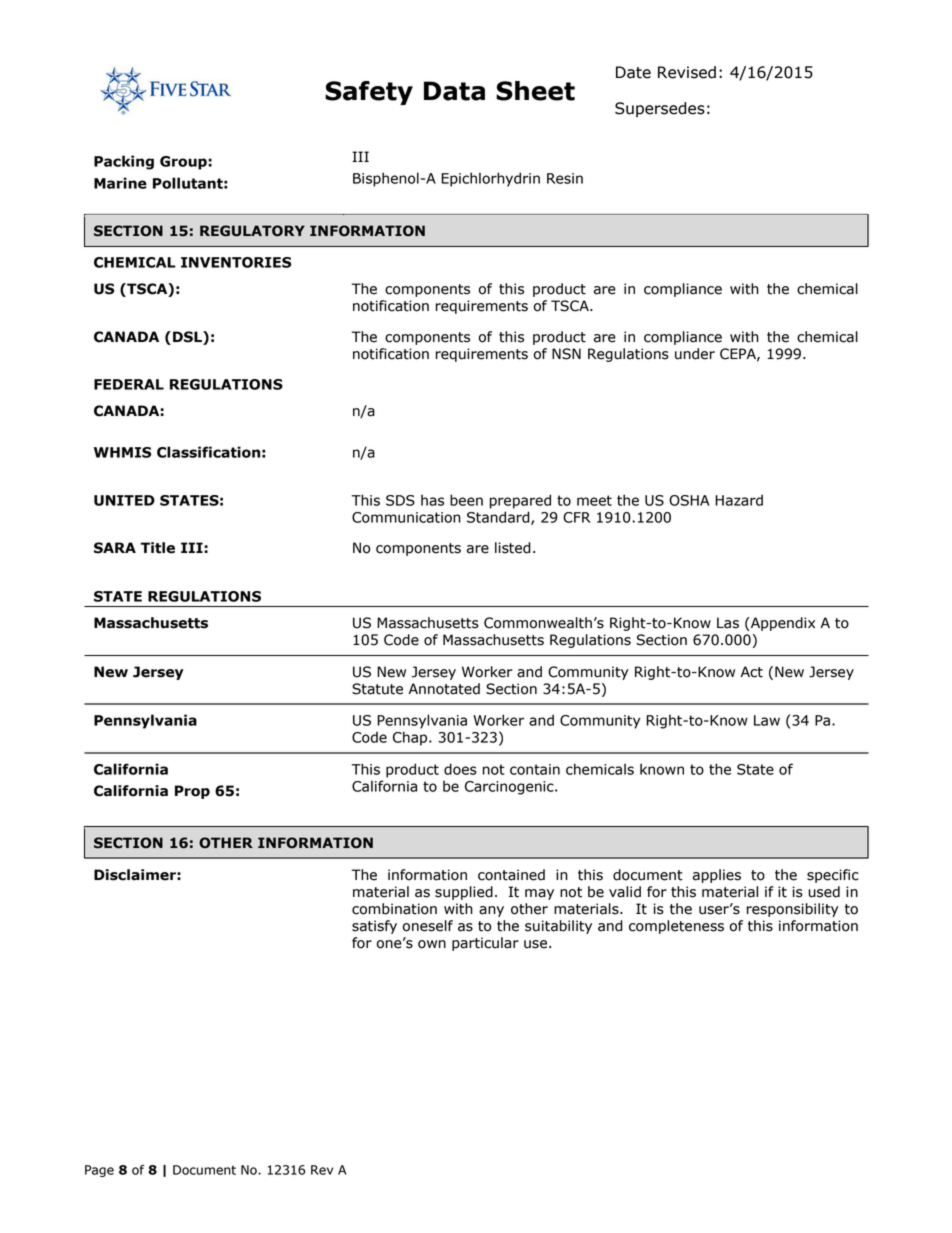  Describe the element at coordinates (188, 338) in the screenshot. I see `DSL` at that location.
